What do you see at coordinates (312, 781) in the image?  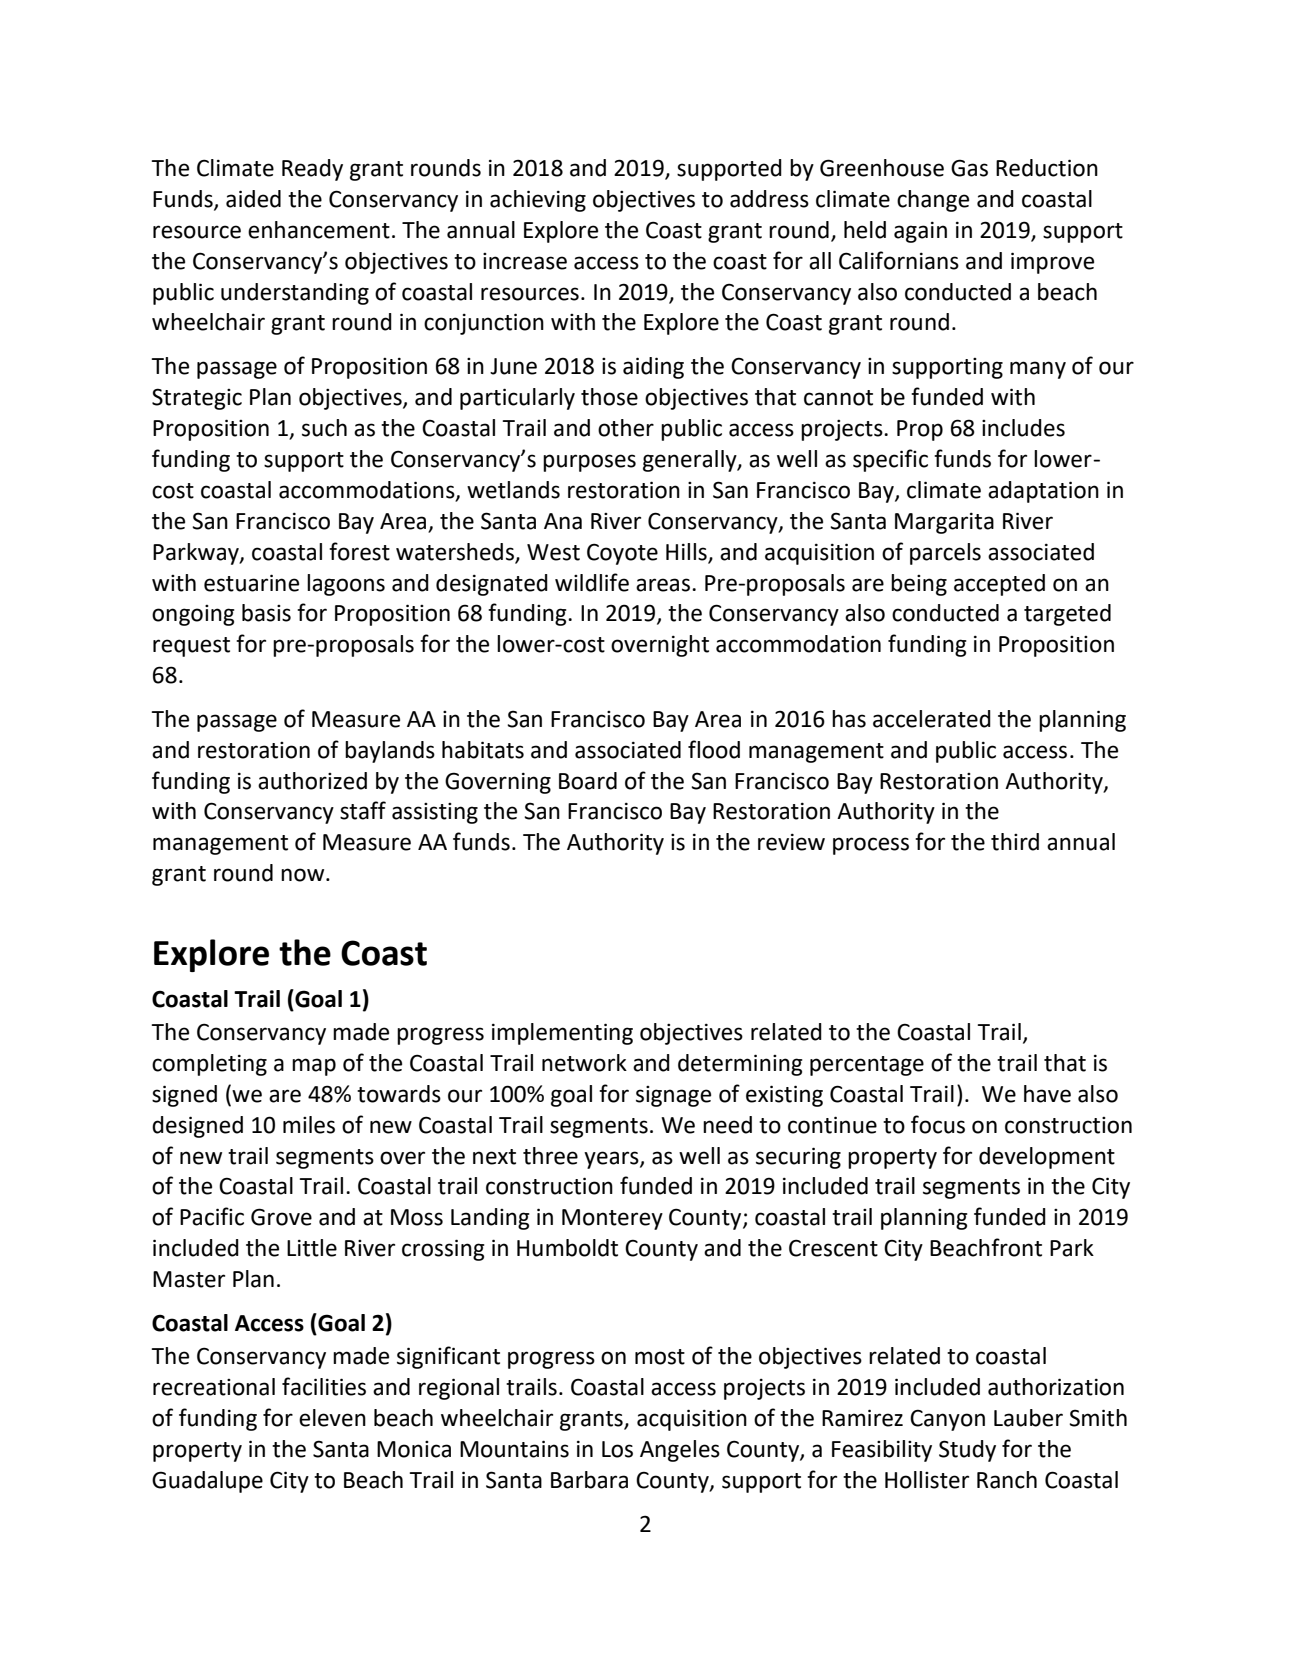 I see `authorized` at bounding box center [312, 781].
